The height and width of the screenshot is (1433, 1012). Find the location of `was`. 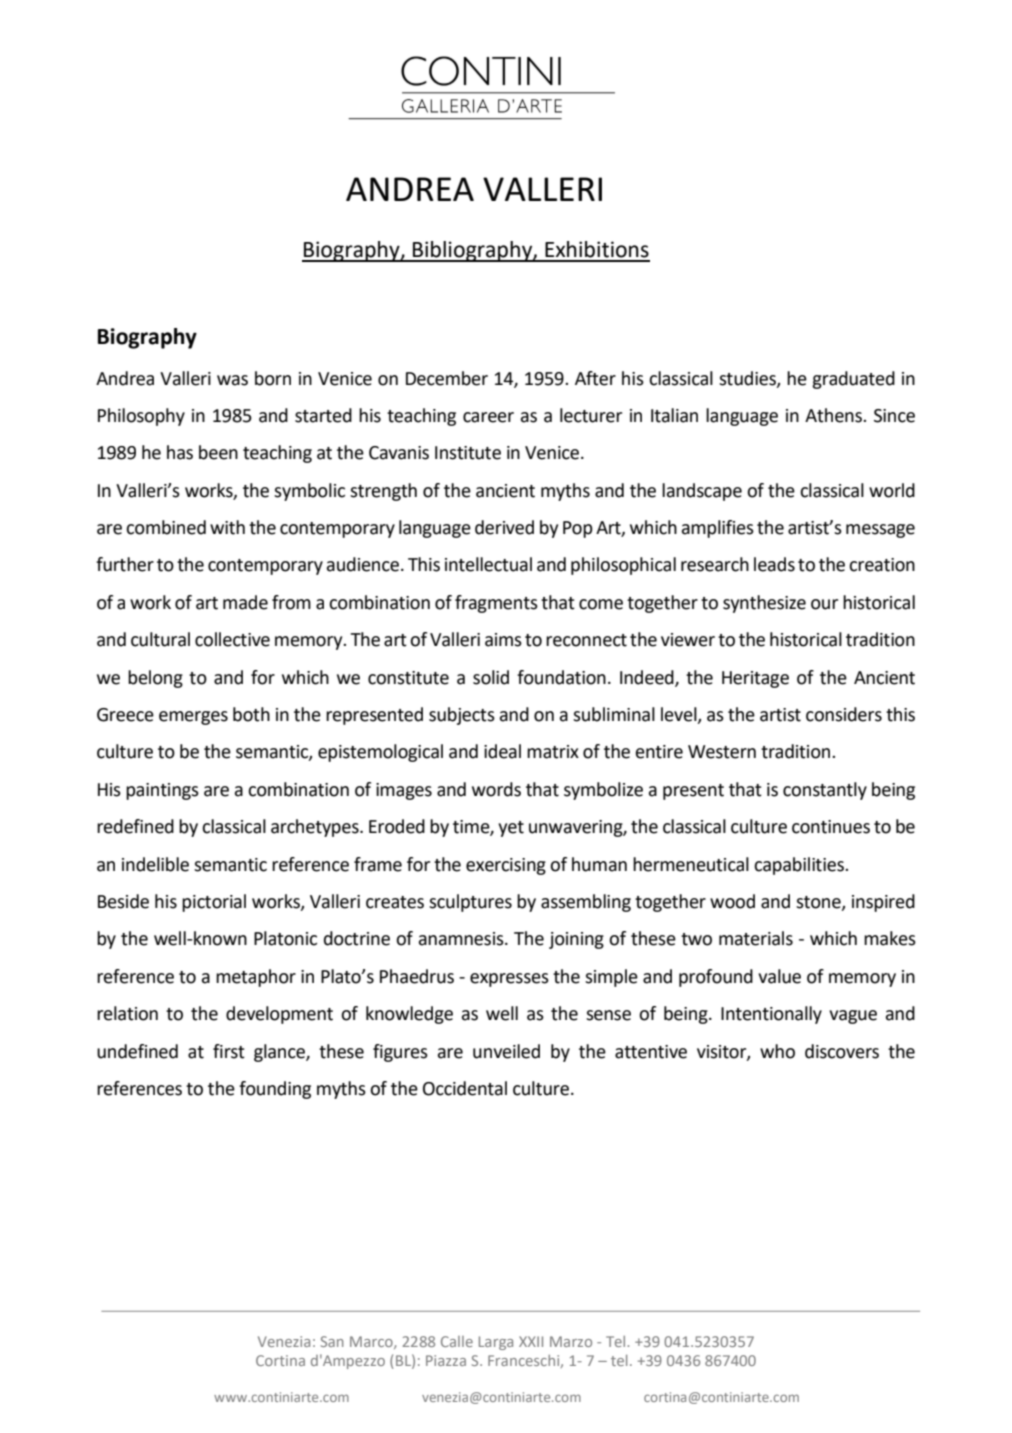

was is located at coordinates (232, 380).
